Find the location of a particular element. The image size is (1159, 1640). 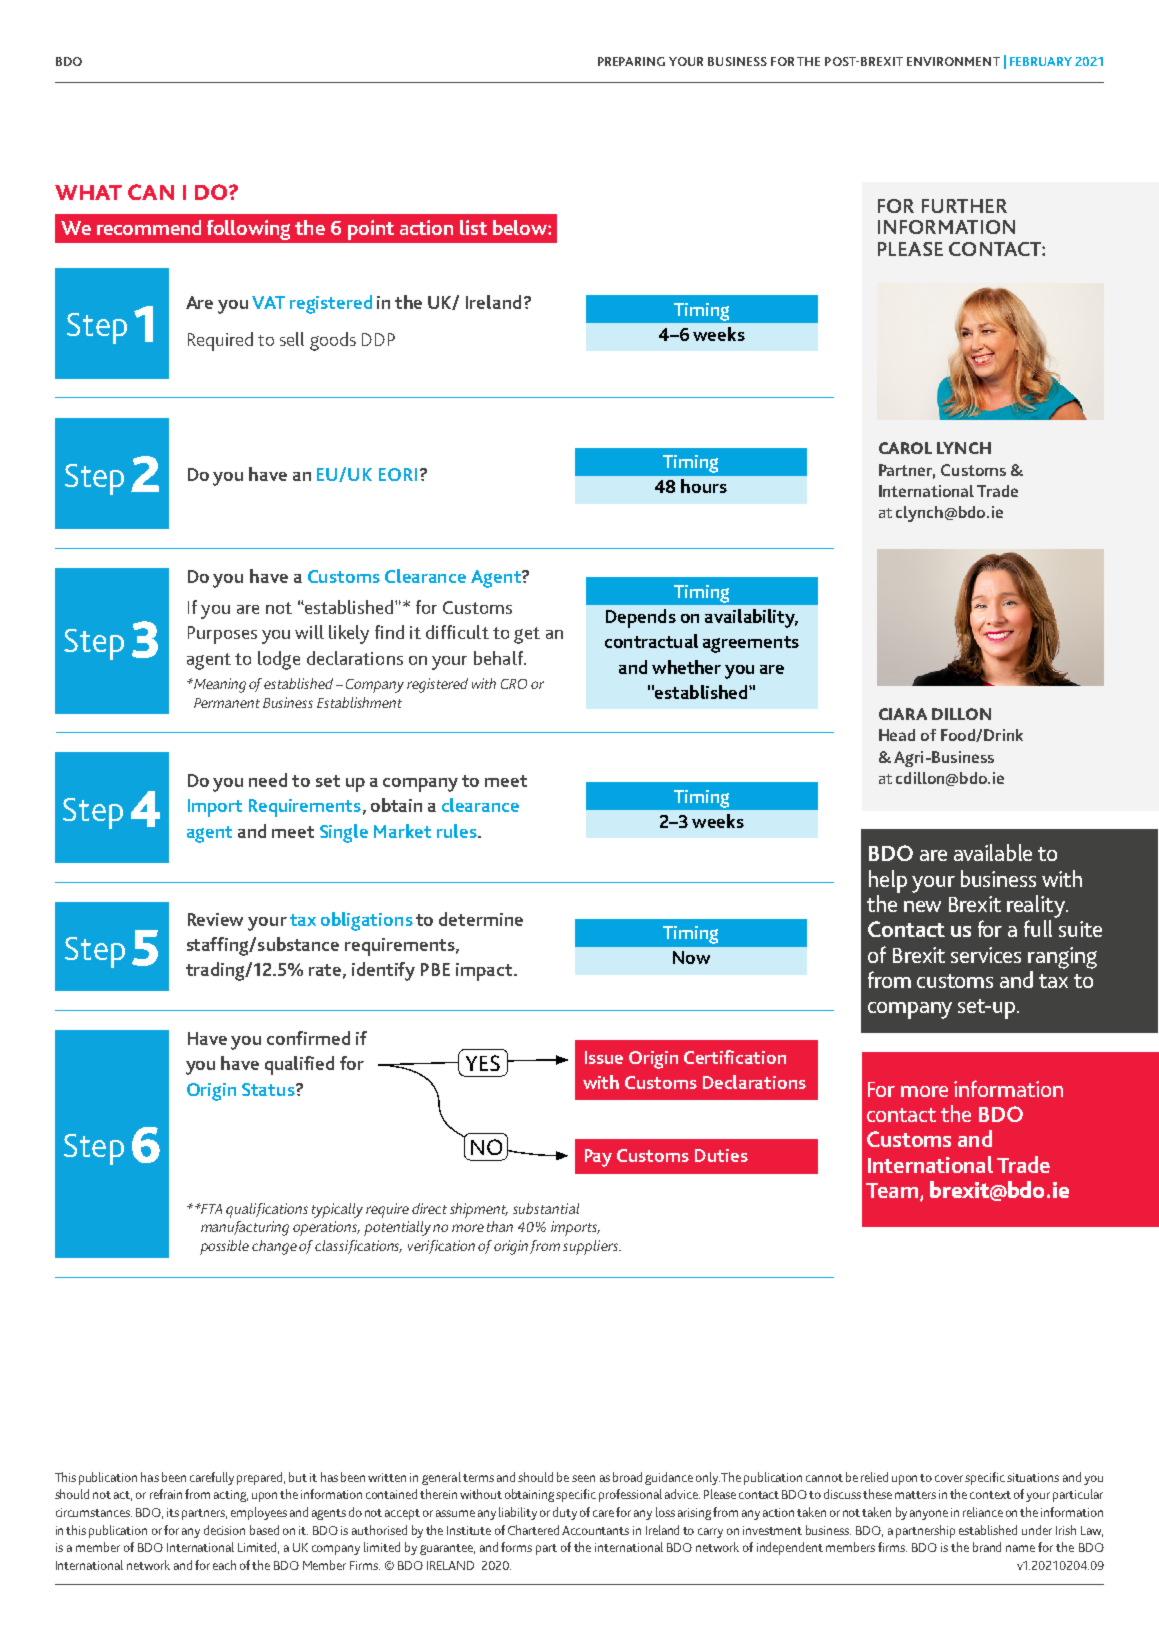

Status is located at coordinates (269, 1089).
